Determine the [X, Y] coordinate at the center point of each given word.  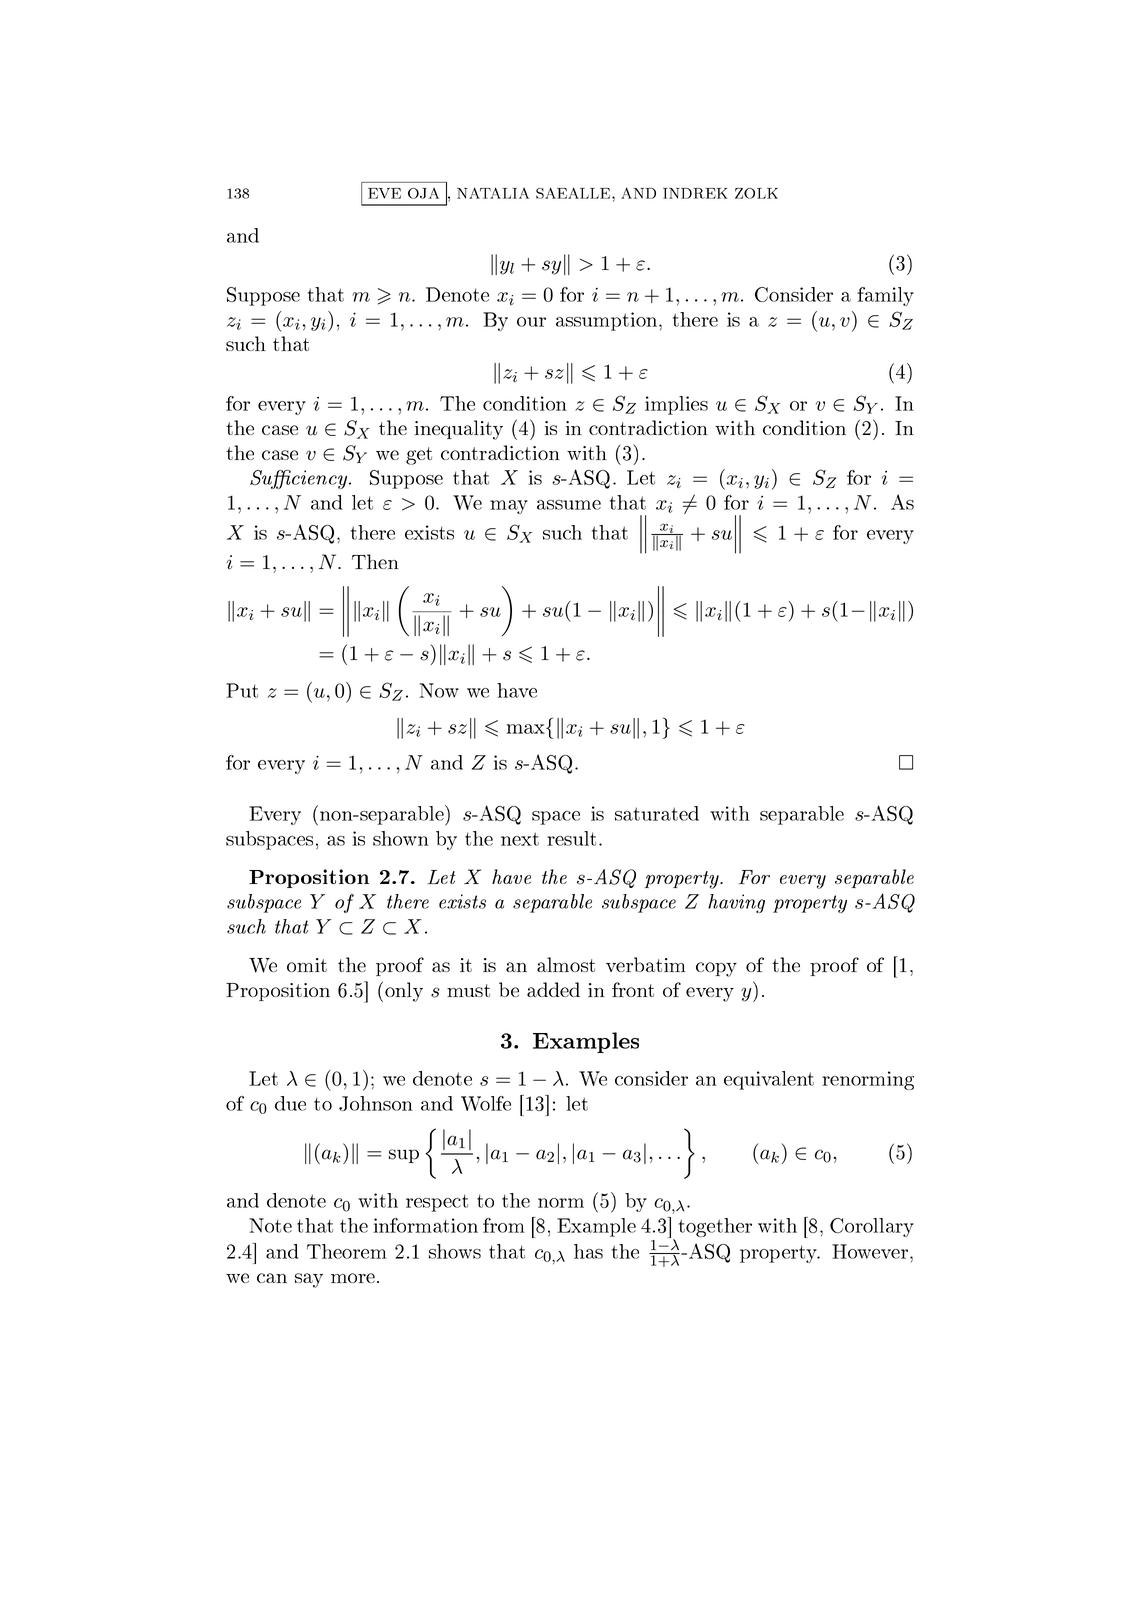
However [871, 1251]
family [885, 296]
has [588, 1251]
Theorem [347, 1251]
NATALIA [493, 193]
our [531, 322]
